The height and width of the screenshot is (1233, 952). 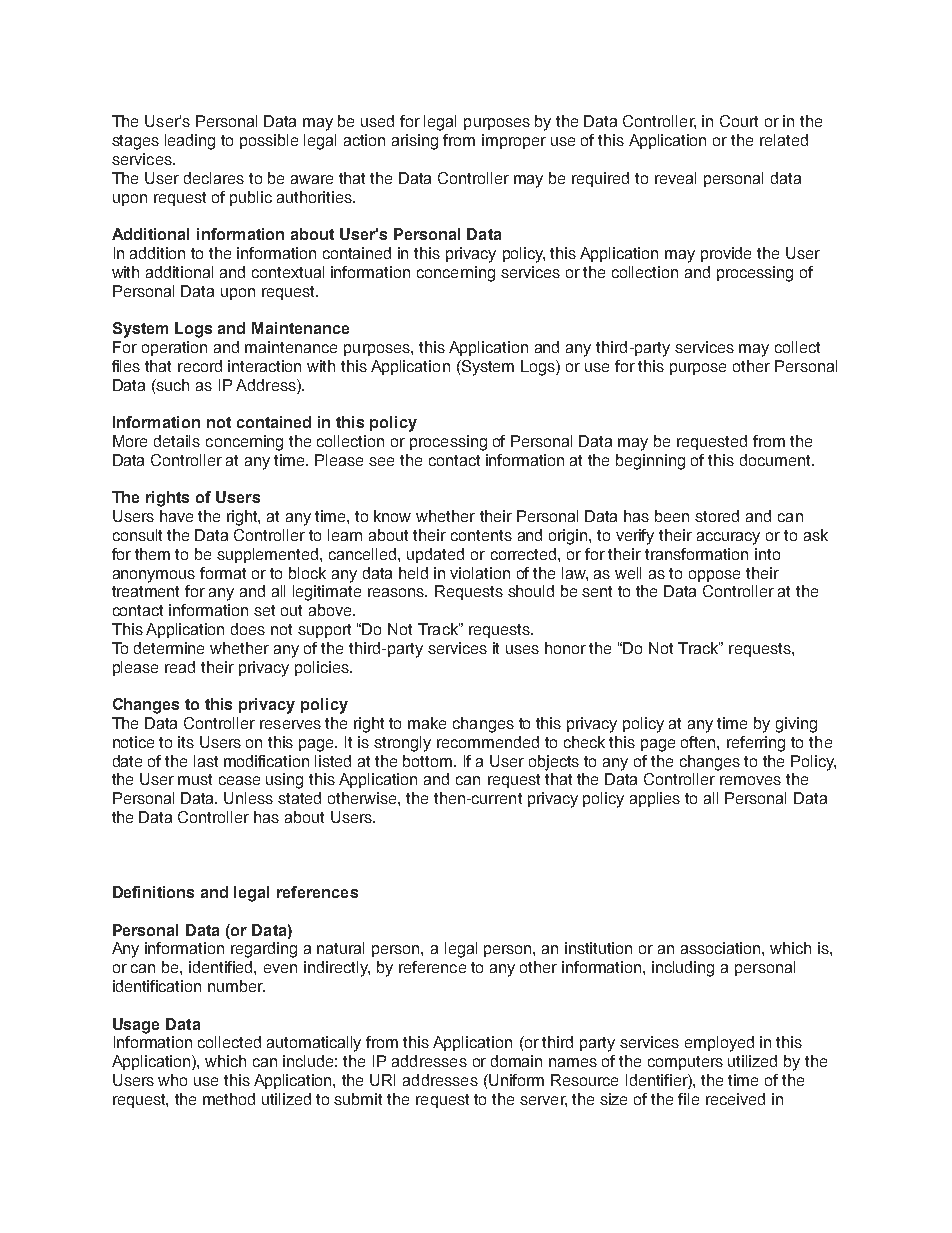 I want to click on oppose, so click(x=714, y=576).
